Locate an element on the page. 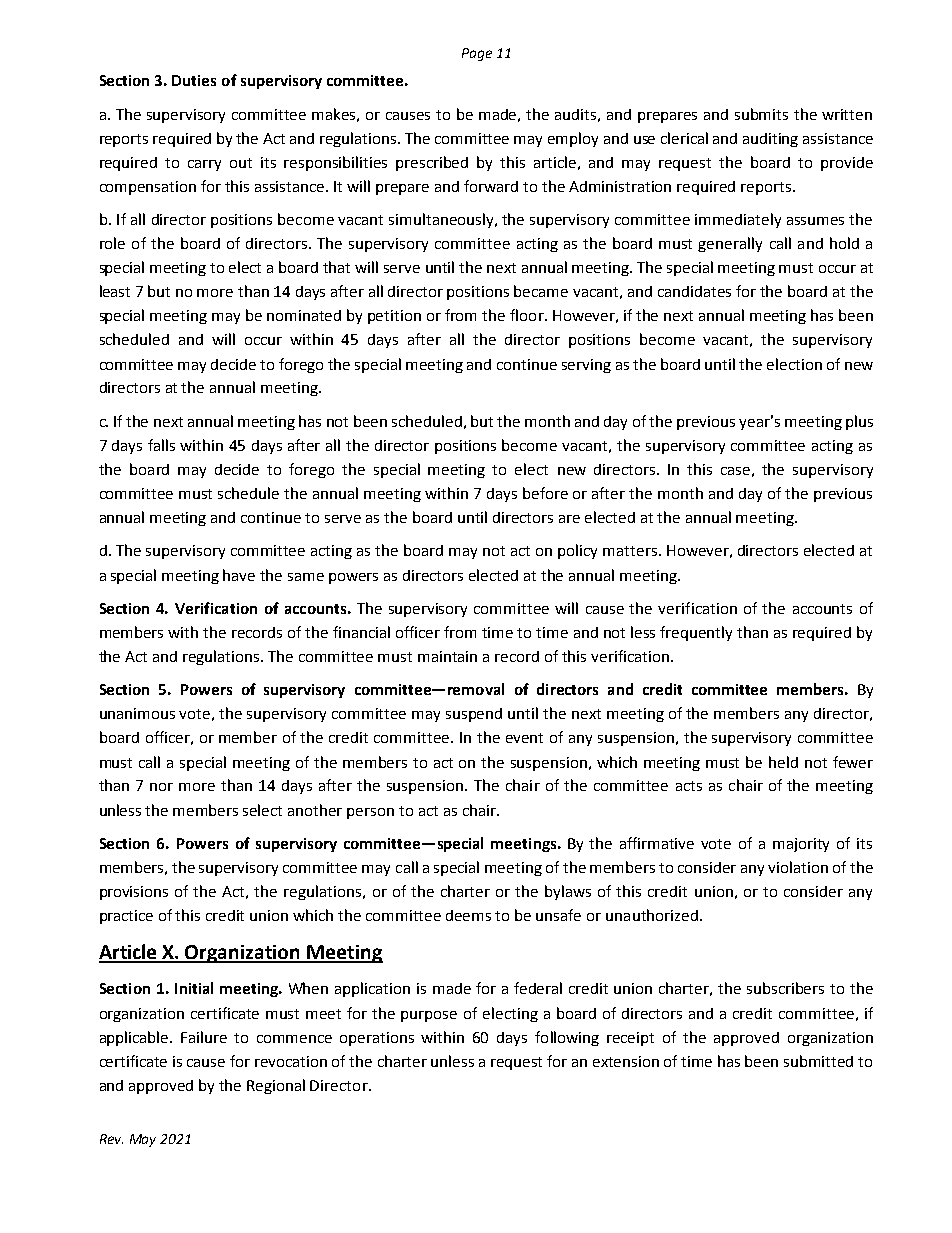  Duties is located at coordinates (194, 80).
